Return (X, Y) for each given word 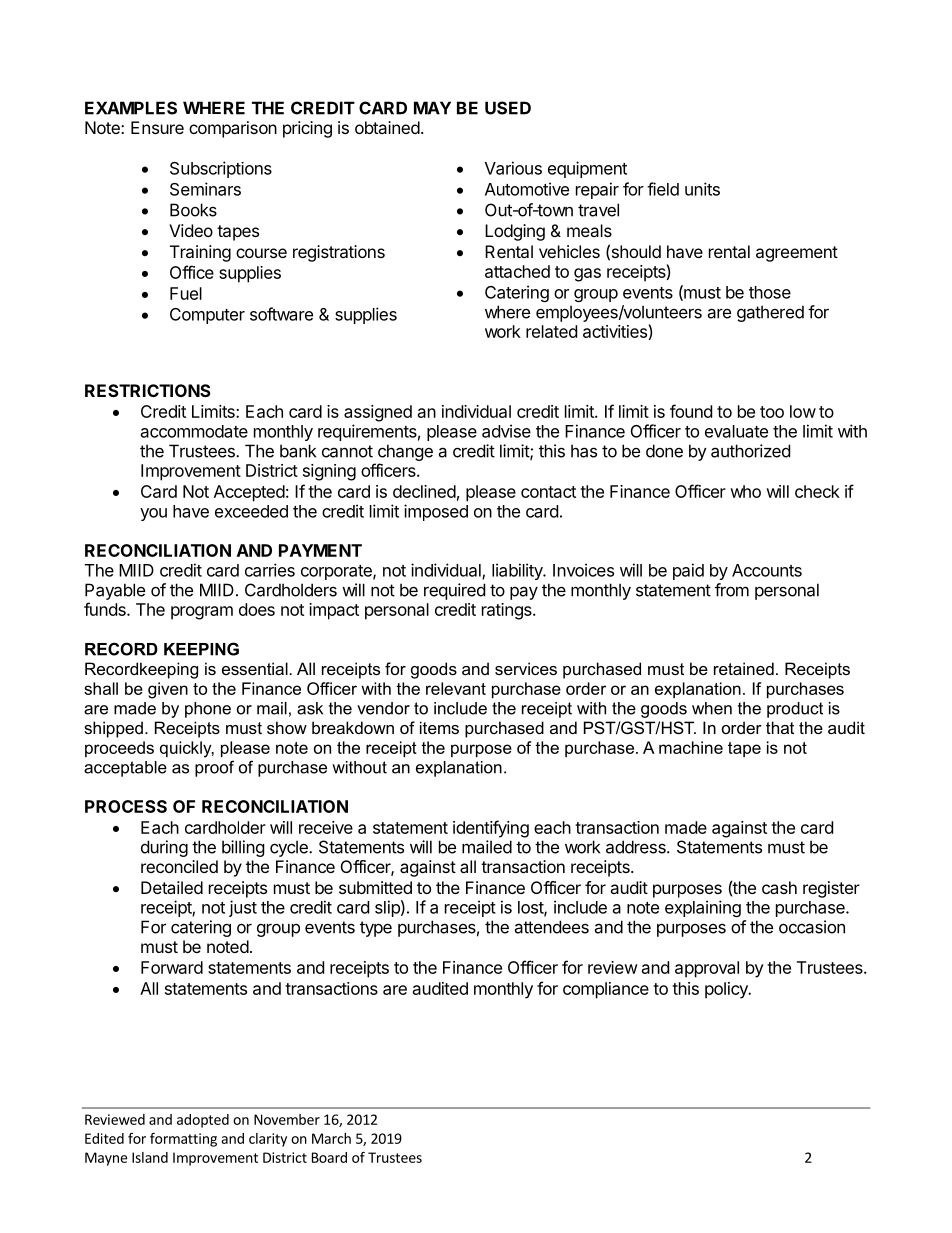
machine (691, 747)
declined (424, 491)
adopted (203, 1121)
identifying (491, 829)
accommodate (194, 431)
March (331, 1138)
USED (508, 108)
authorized (750, 451)
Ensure (157, 127)
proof (214, 768)
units (702, 189)
